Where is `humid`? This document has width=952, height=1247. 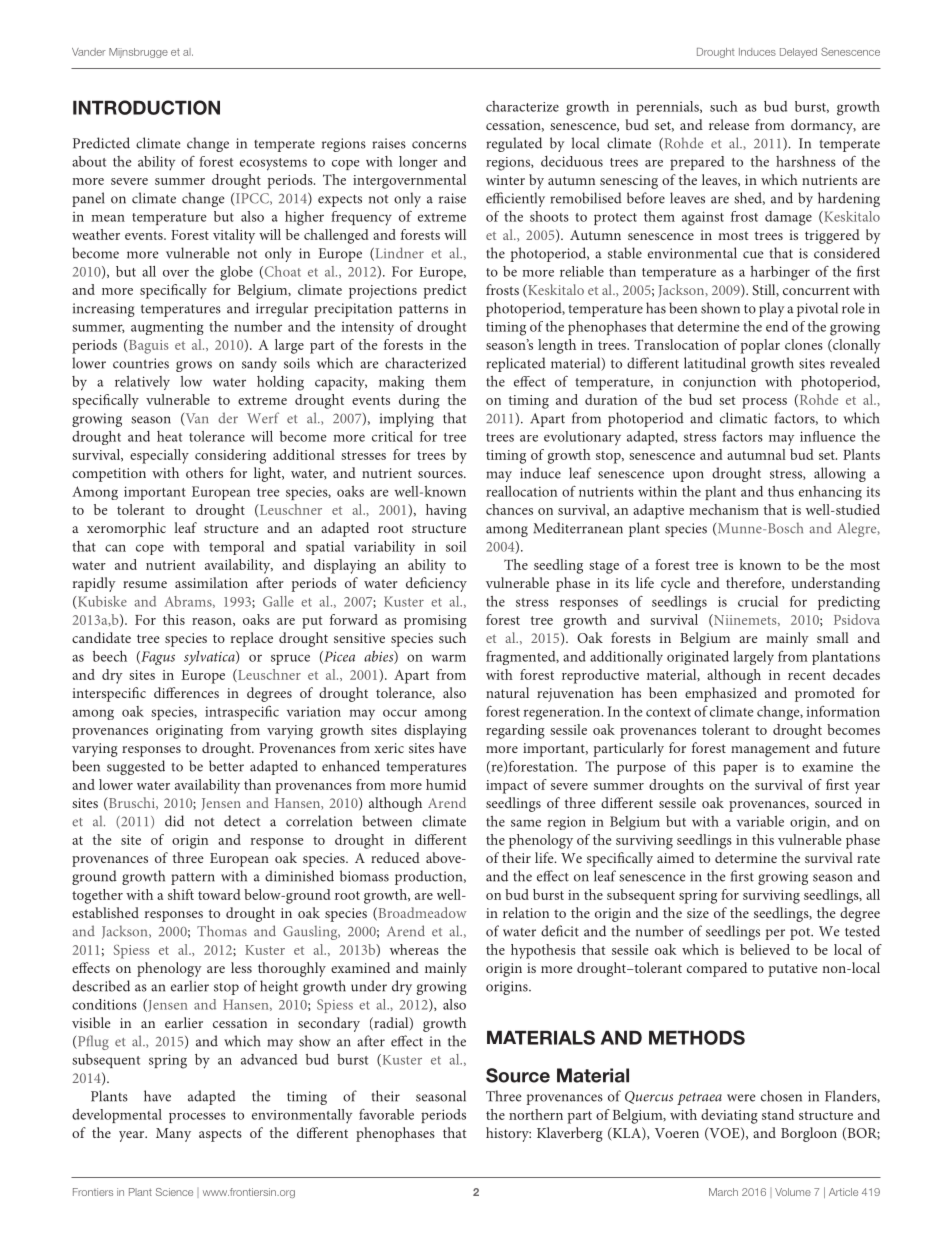 humid is located at coordinates (446, 784).
